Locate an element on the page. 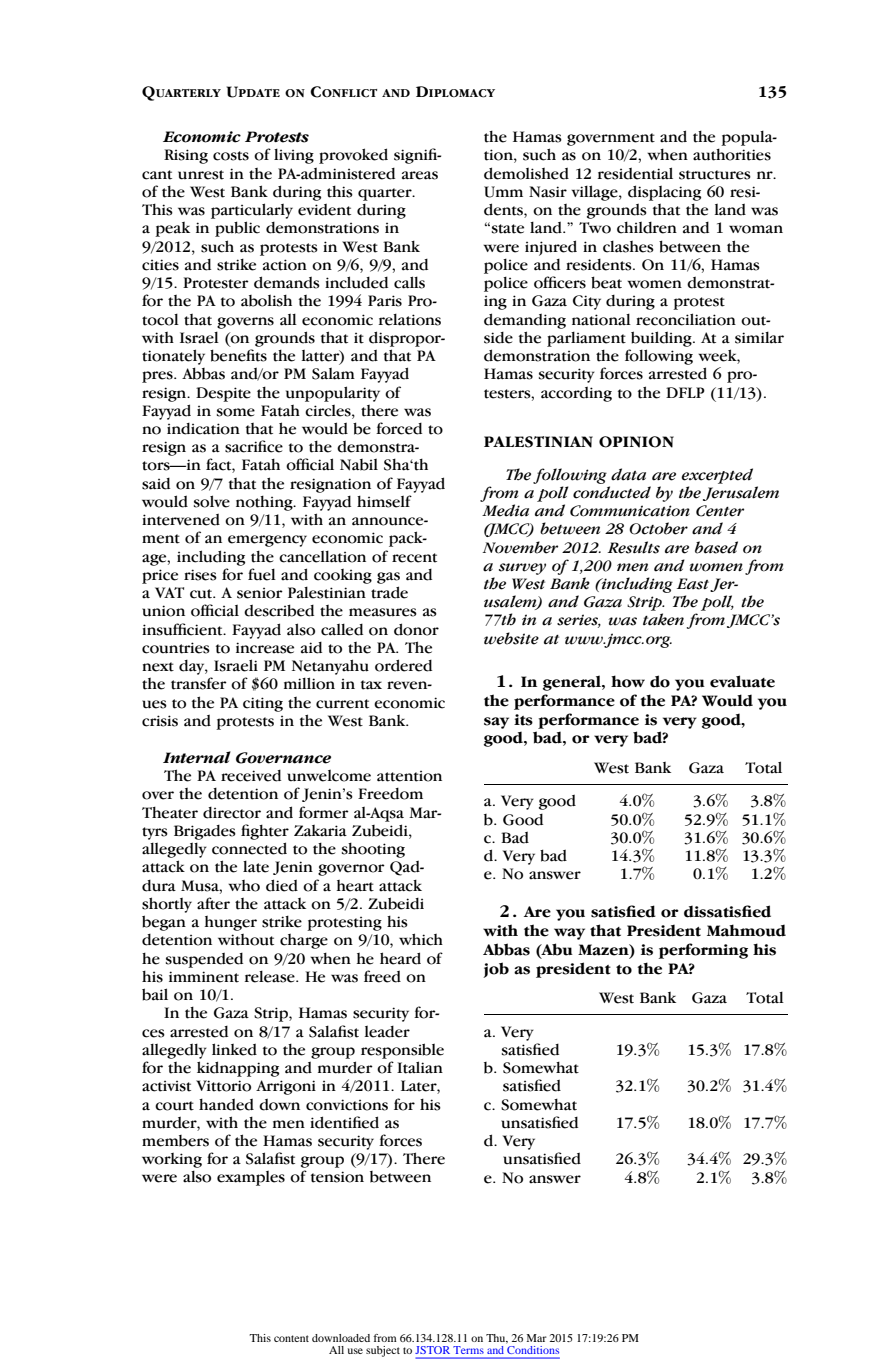  Media is located at coordinates (505, 510).
